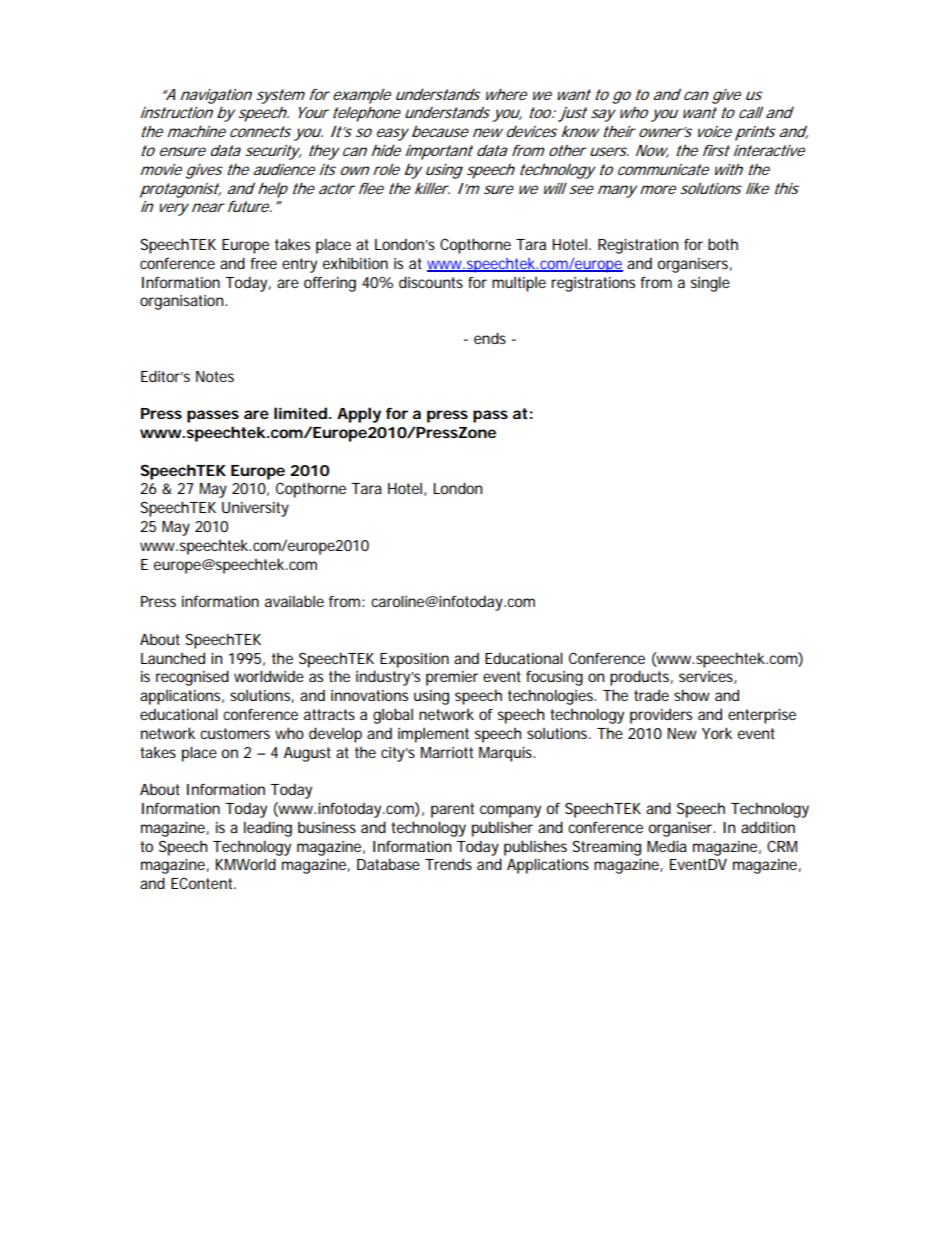 This screenshot has height=1233, width=952. I want to click on discounts, so click(431, 282).
